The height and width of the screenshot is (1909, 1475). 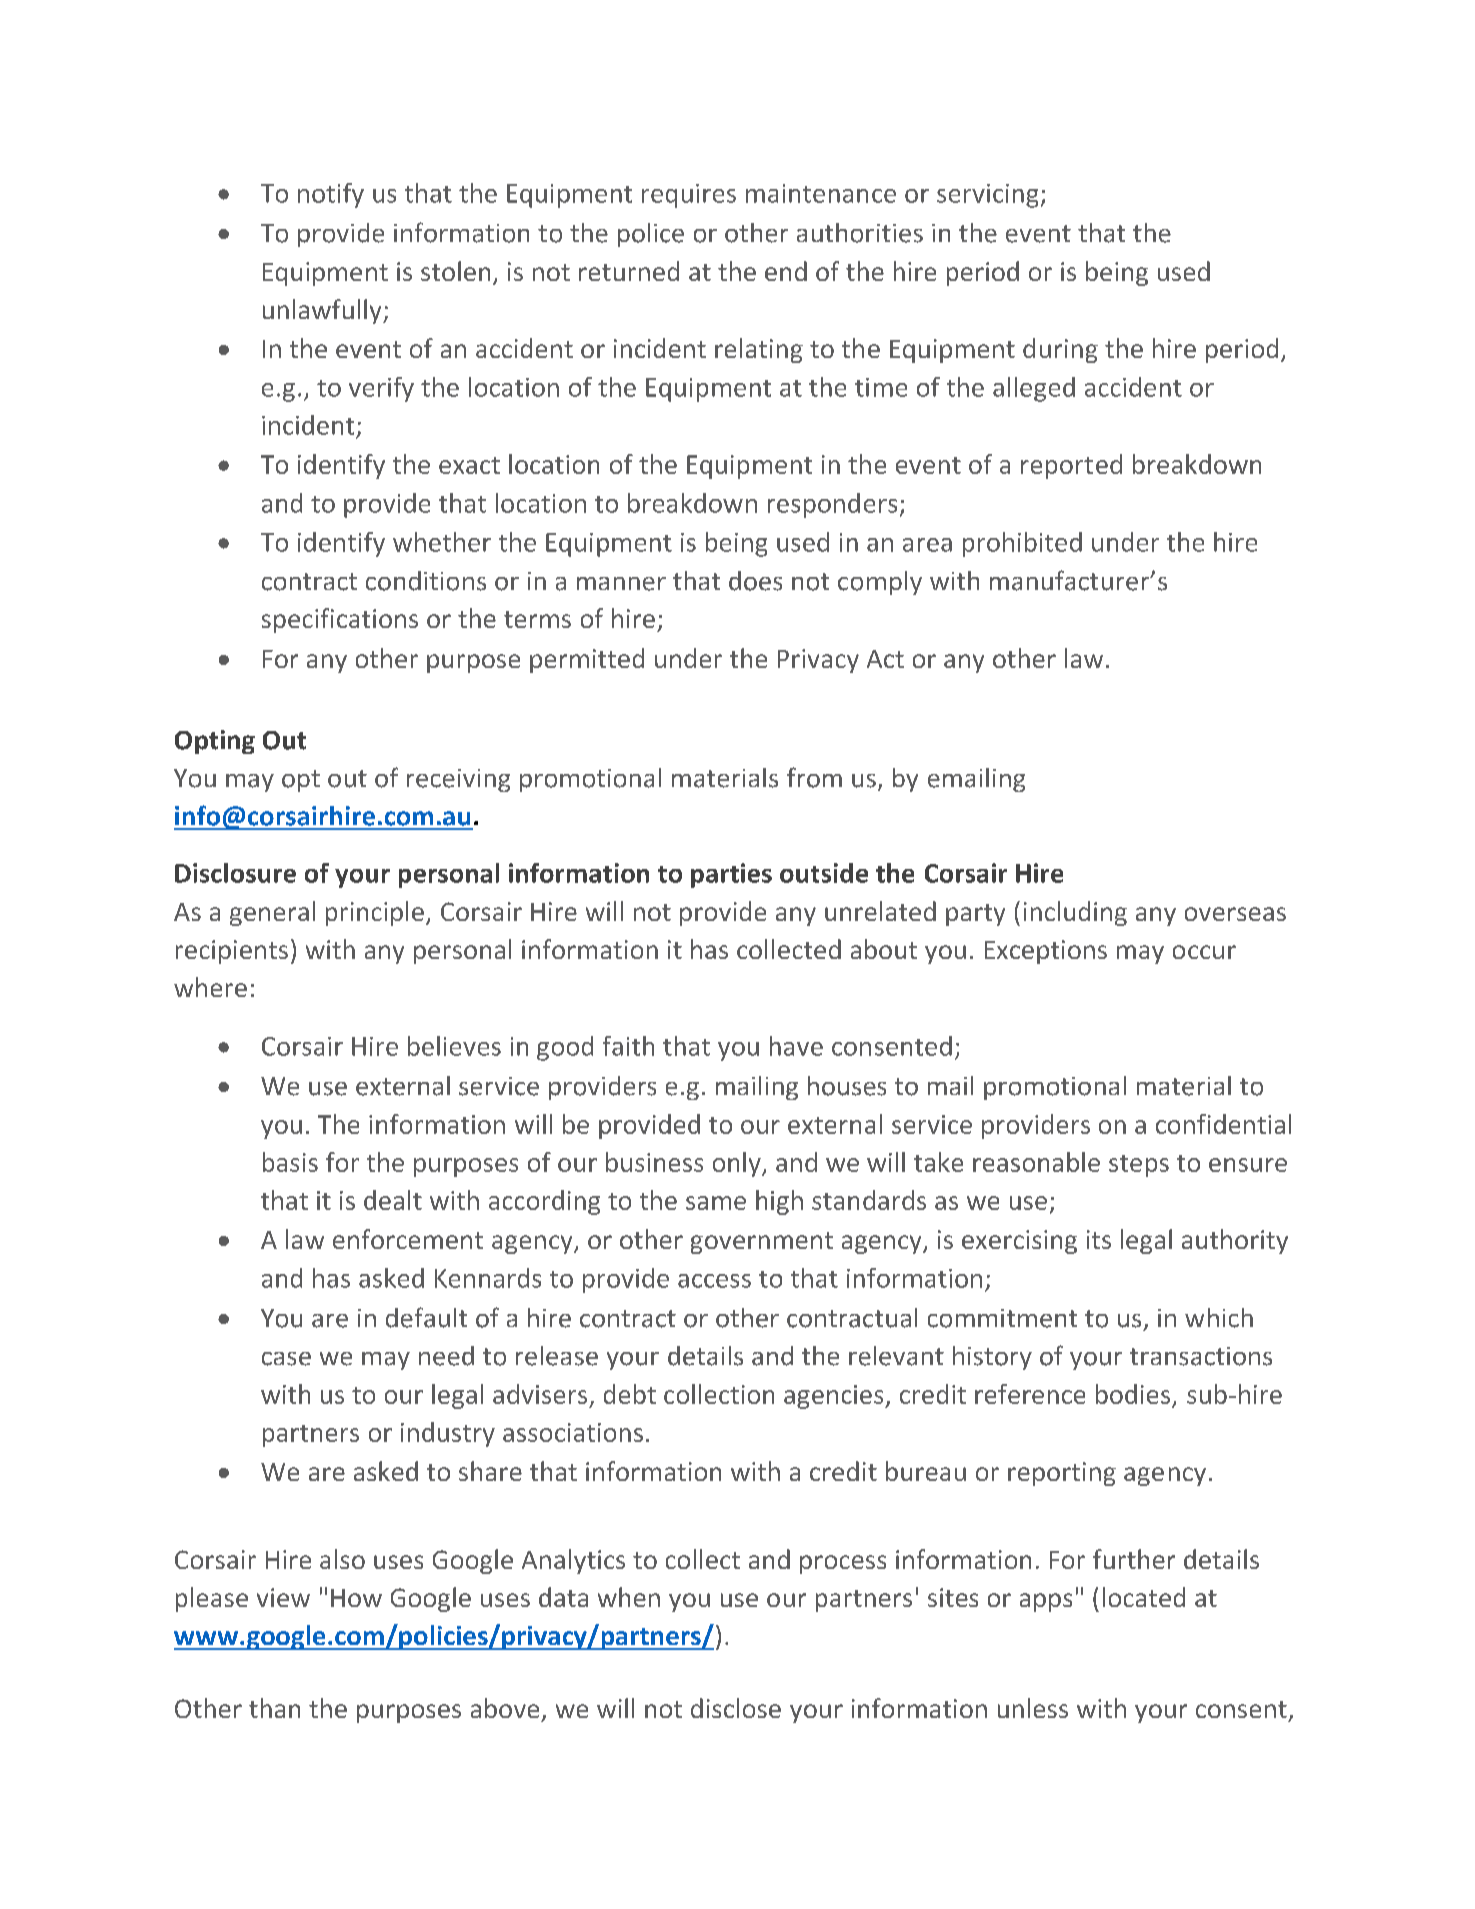 What do you see at coordinates (1022, 544) in the screenshot?
I see `prohibited` at bounding box center [1022, 544].
